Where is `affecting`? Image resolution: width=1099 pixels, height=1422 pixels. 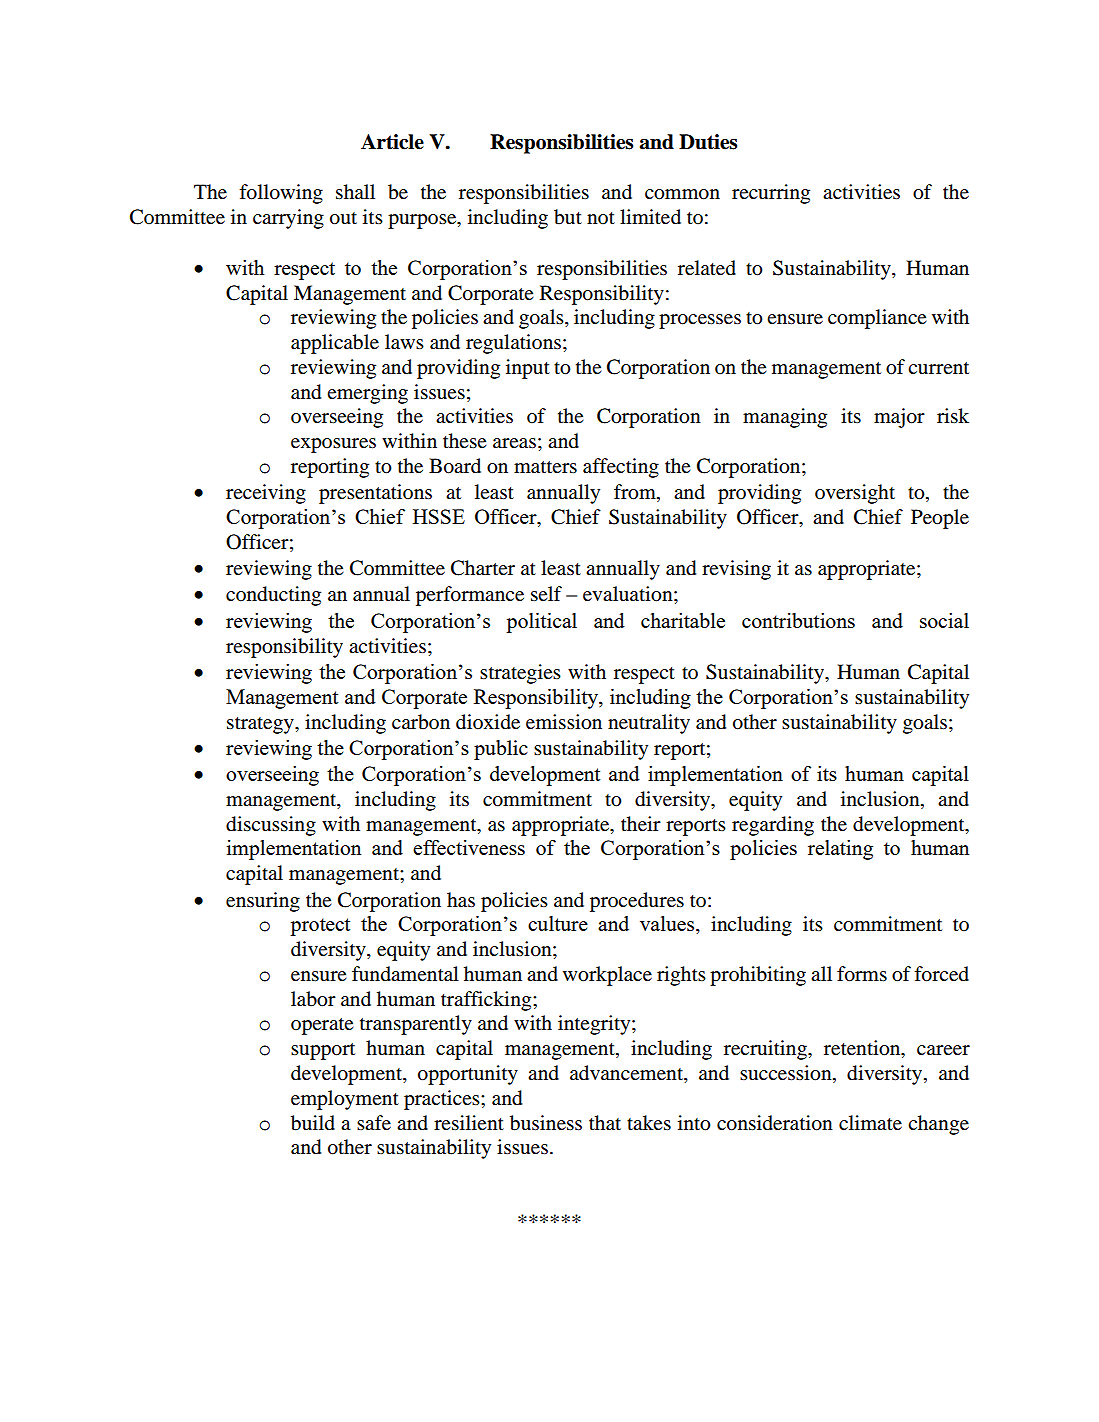
affecting is located at coordinates (621, 468).
